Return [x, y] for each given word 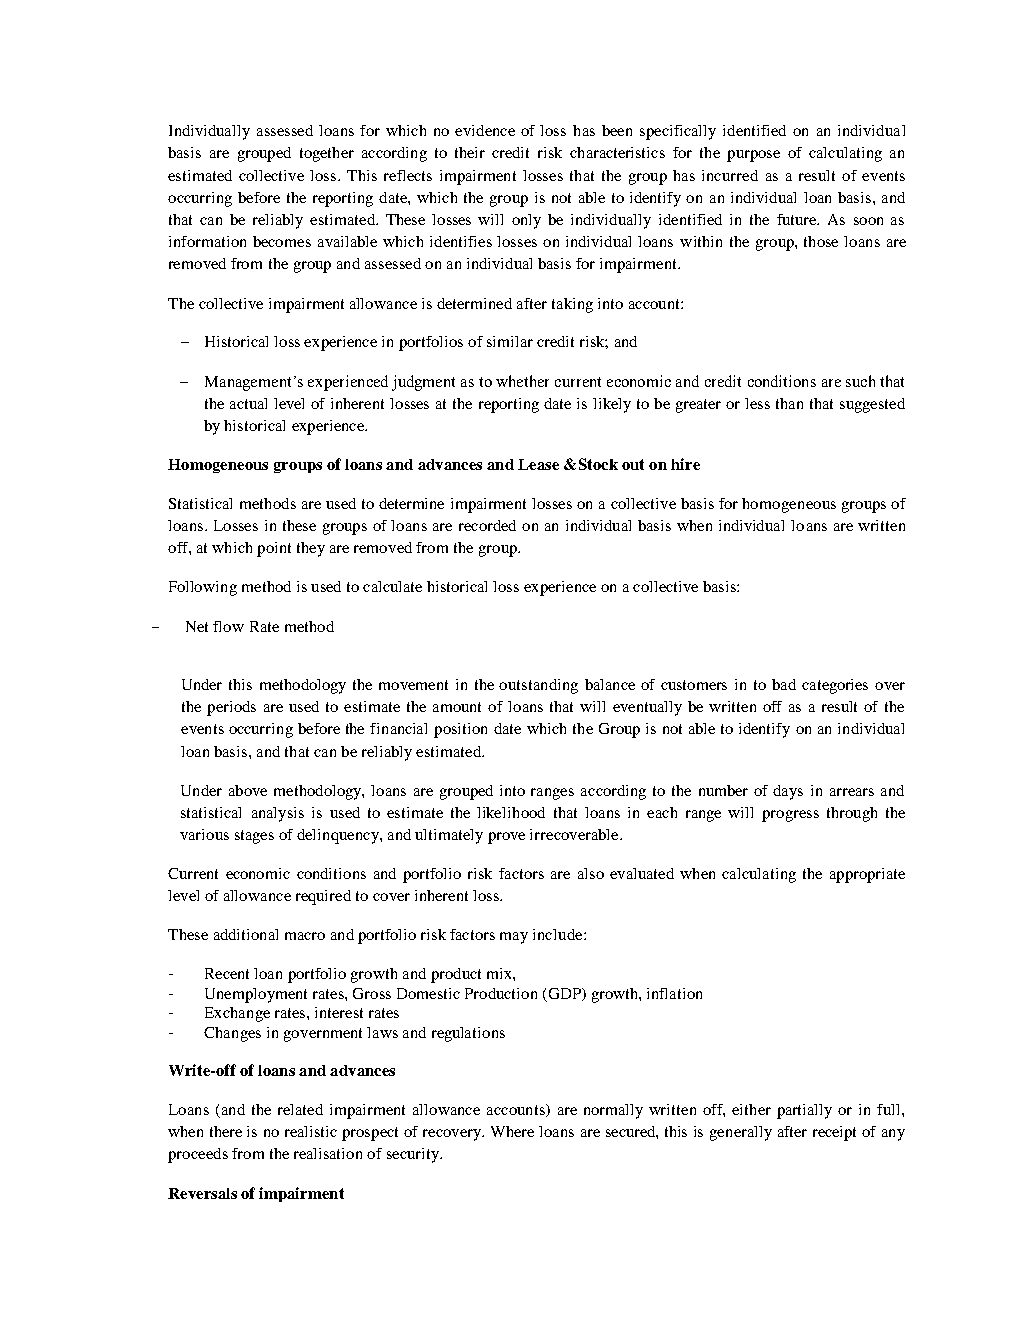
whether [522, 381]
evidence [485, 130]
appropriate [867, 875]
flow [228, 626]
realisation [328, 1153]
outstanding [538, 686]
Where [512, 1131]
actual [248, 403]
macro [305, 936]
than [789, 403]
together [327, 154]
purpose [753, 156]
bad [784, 684]
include [559, 934]
